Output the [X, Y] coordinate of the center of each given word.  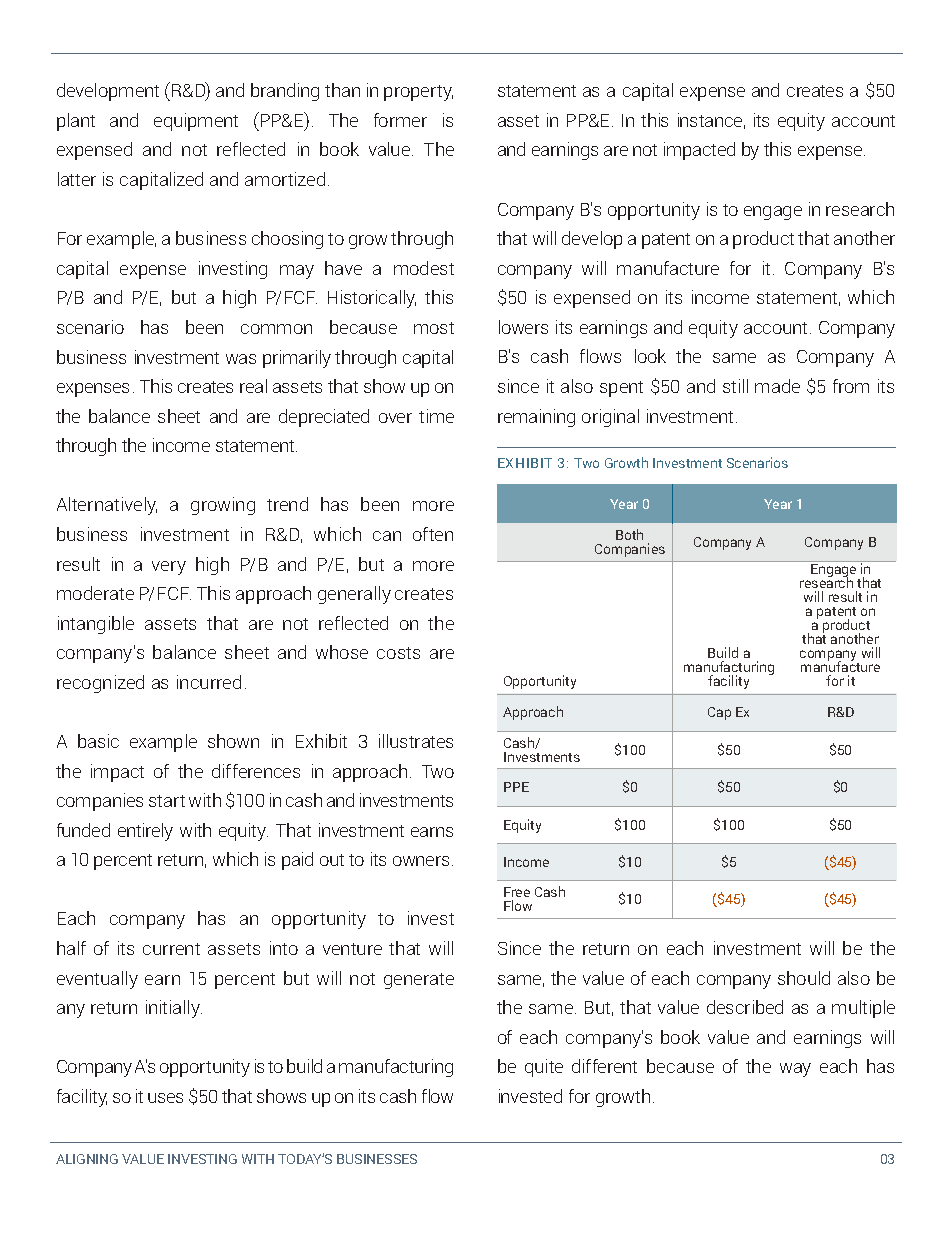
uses [165, 1098]
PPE [516, 787]
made [777, 386]
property [418, 93]
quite [544, 1068]
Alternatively [107, 506]
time [436, 416]
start [167, 801]
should [804, 978]
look [650, 356]
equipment [196, 122]
